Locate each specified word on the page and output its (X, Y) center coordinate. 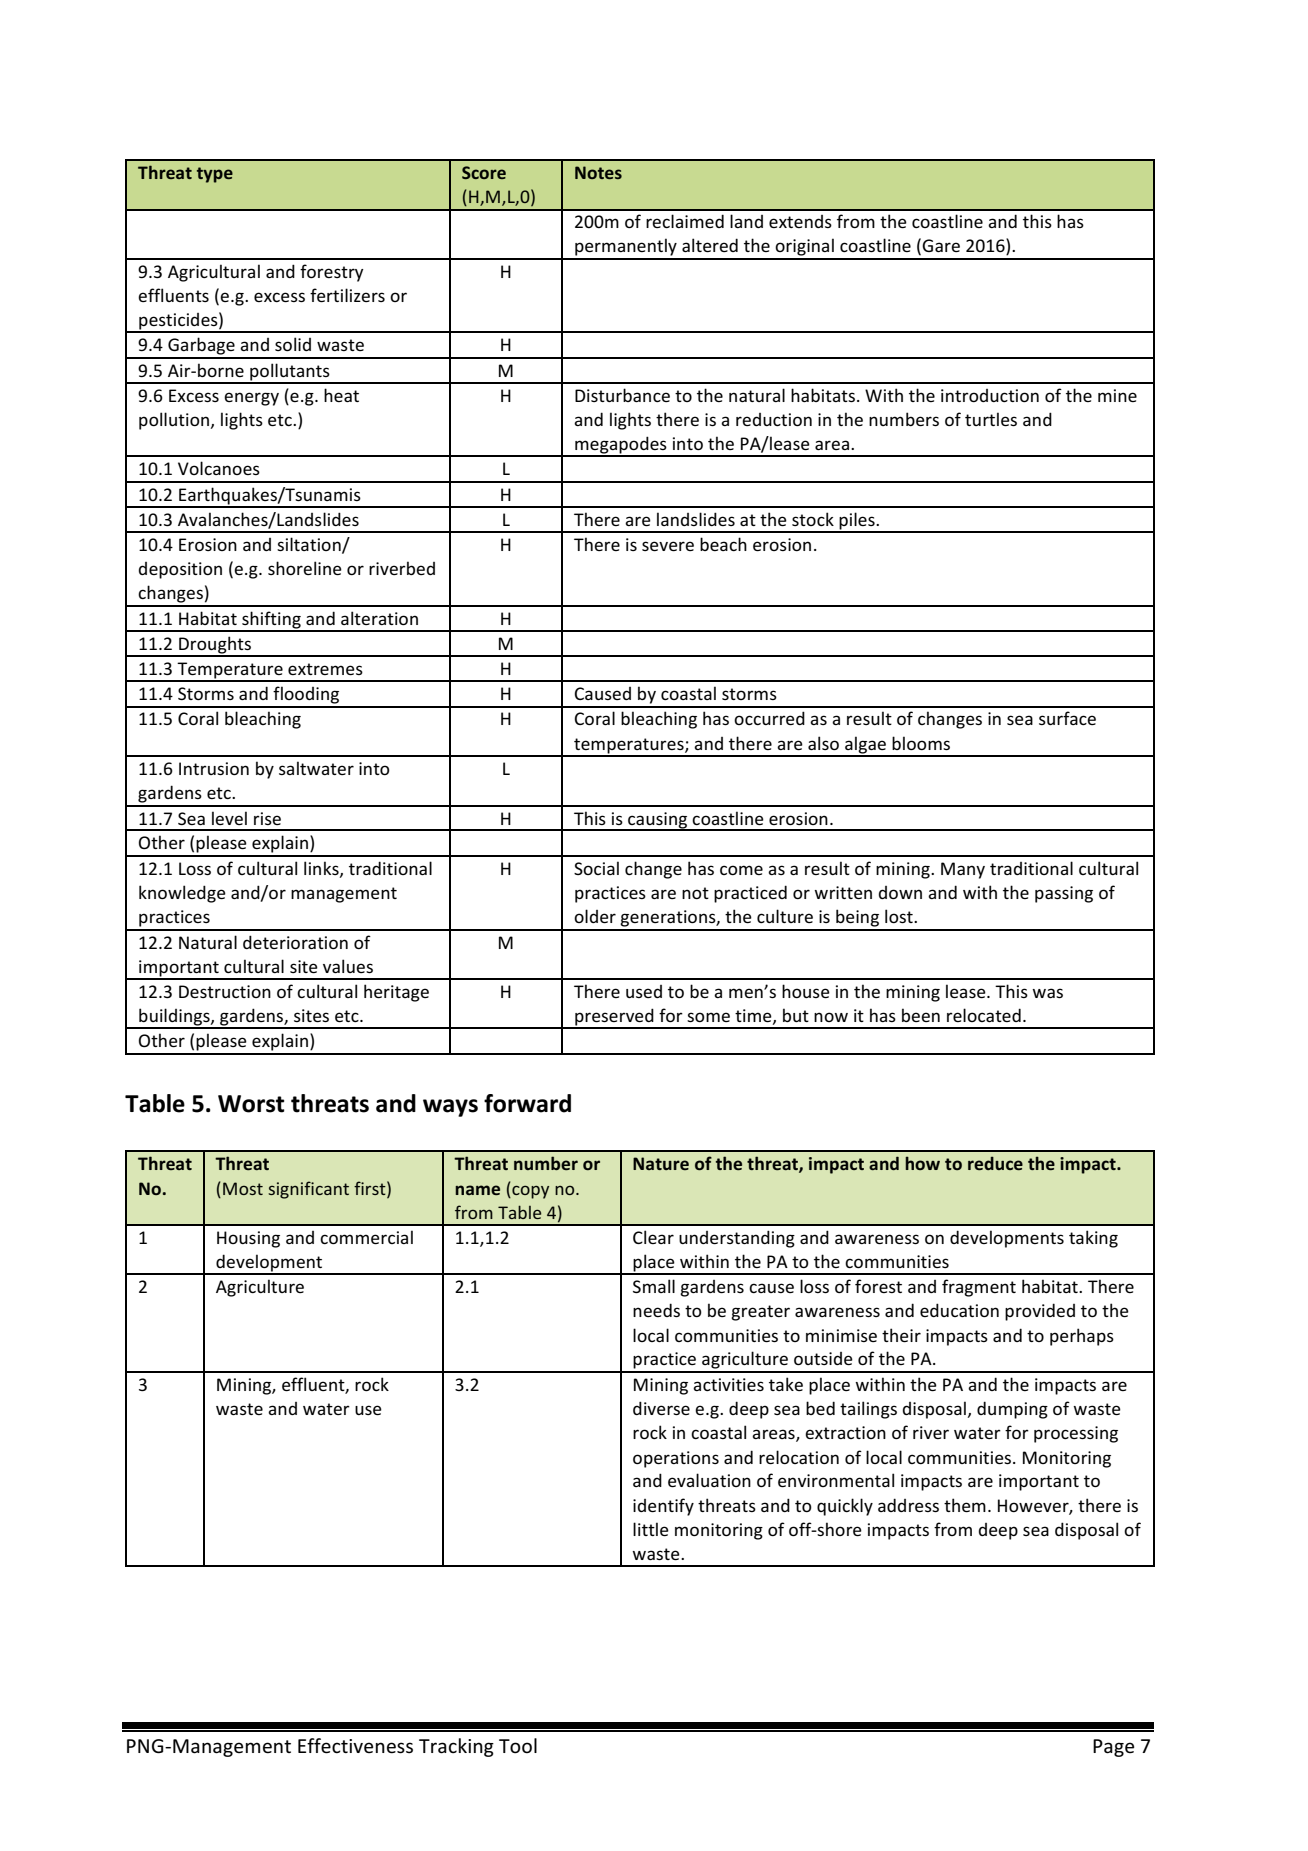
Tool (518, 1746)
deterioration (295, 942)
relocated (984, 1015)
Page (1113, 1748)
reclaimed (685, 221)
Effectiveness (355, 1746)
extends (800, 221)
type (215, 175)
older (595, 916)
